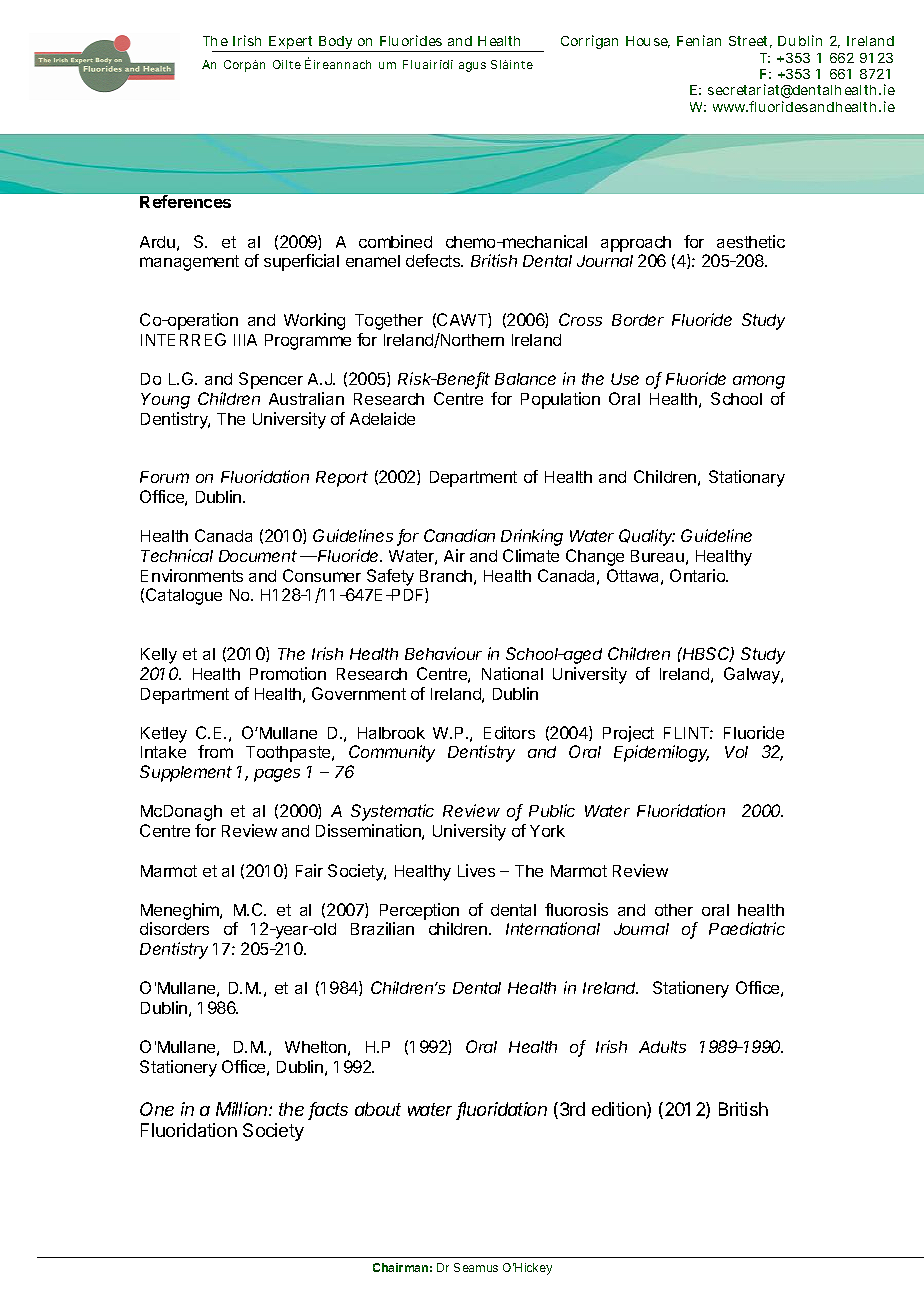  What do you see at coordinates (699, 575) in the screenshot?
I see `Ontario` at bounding box center [699, 575].
